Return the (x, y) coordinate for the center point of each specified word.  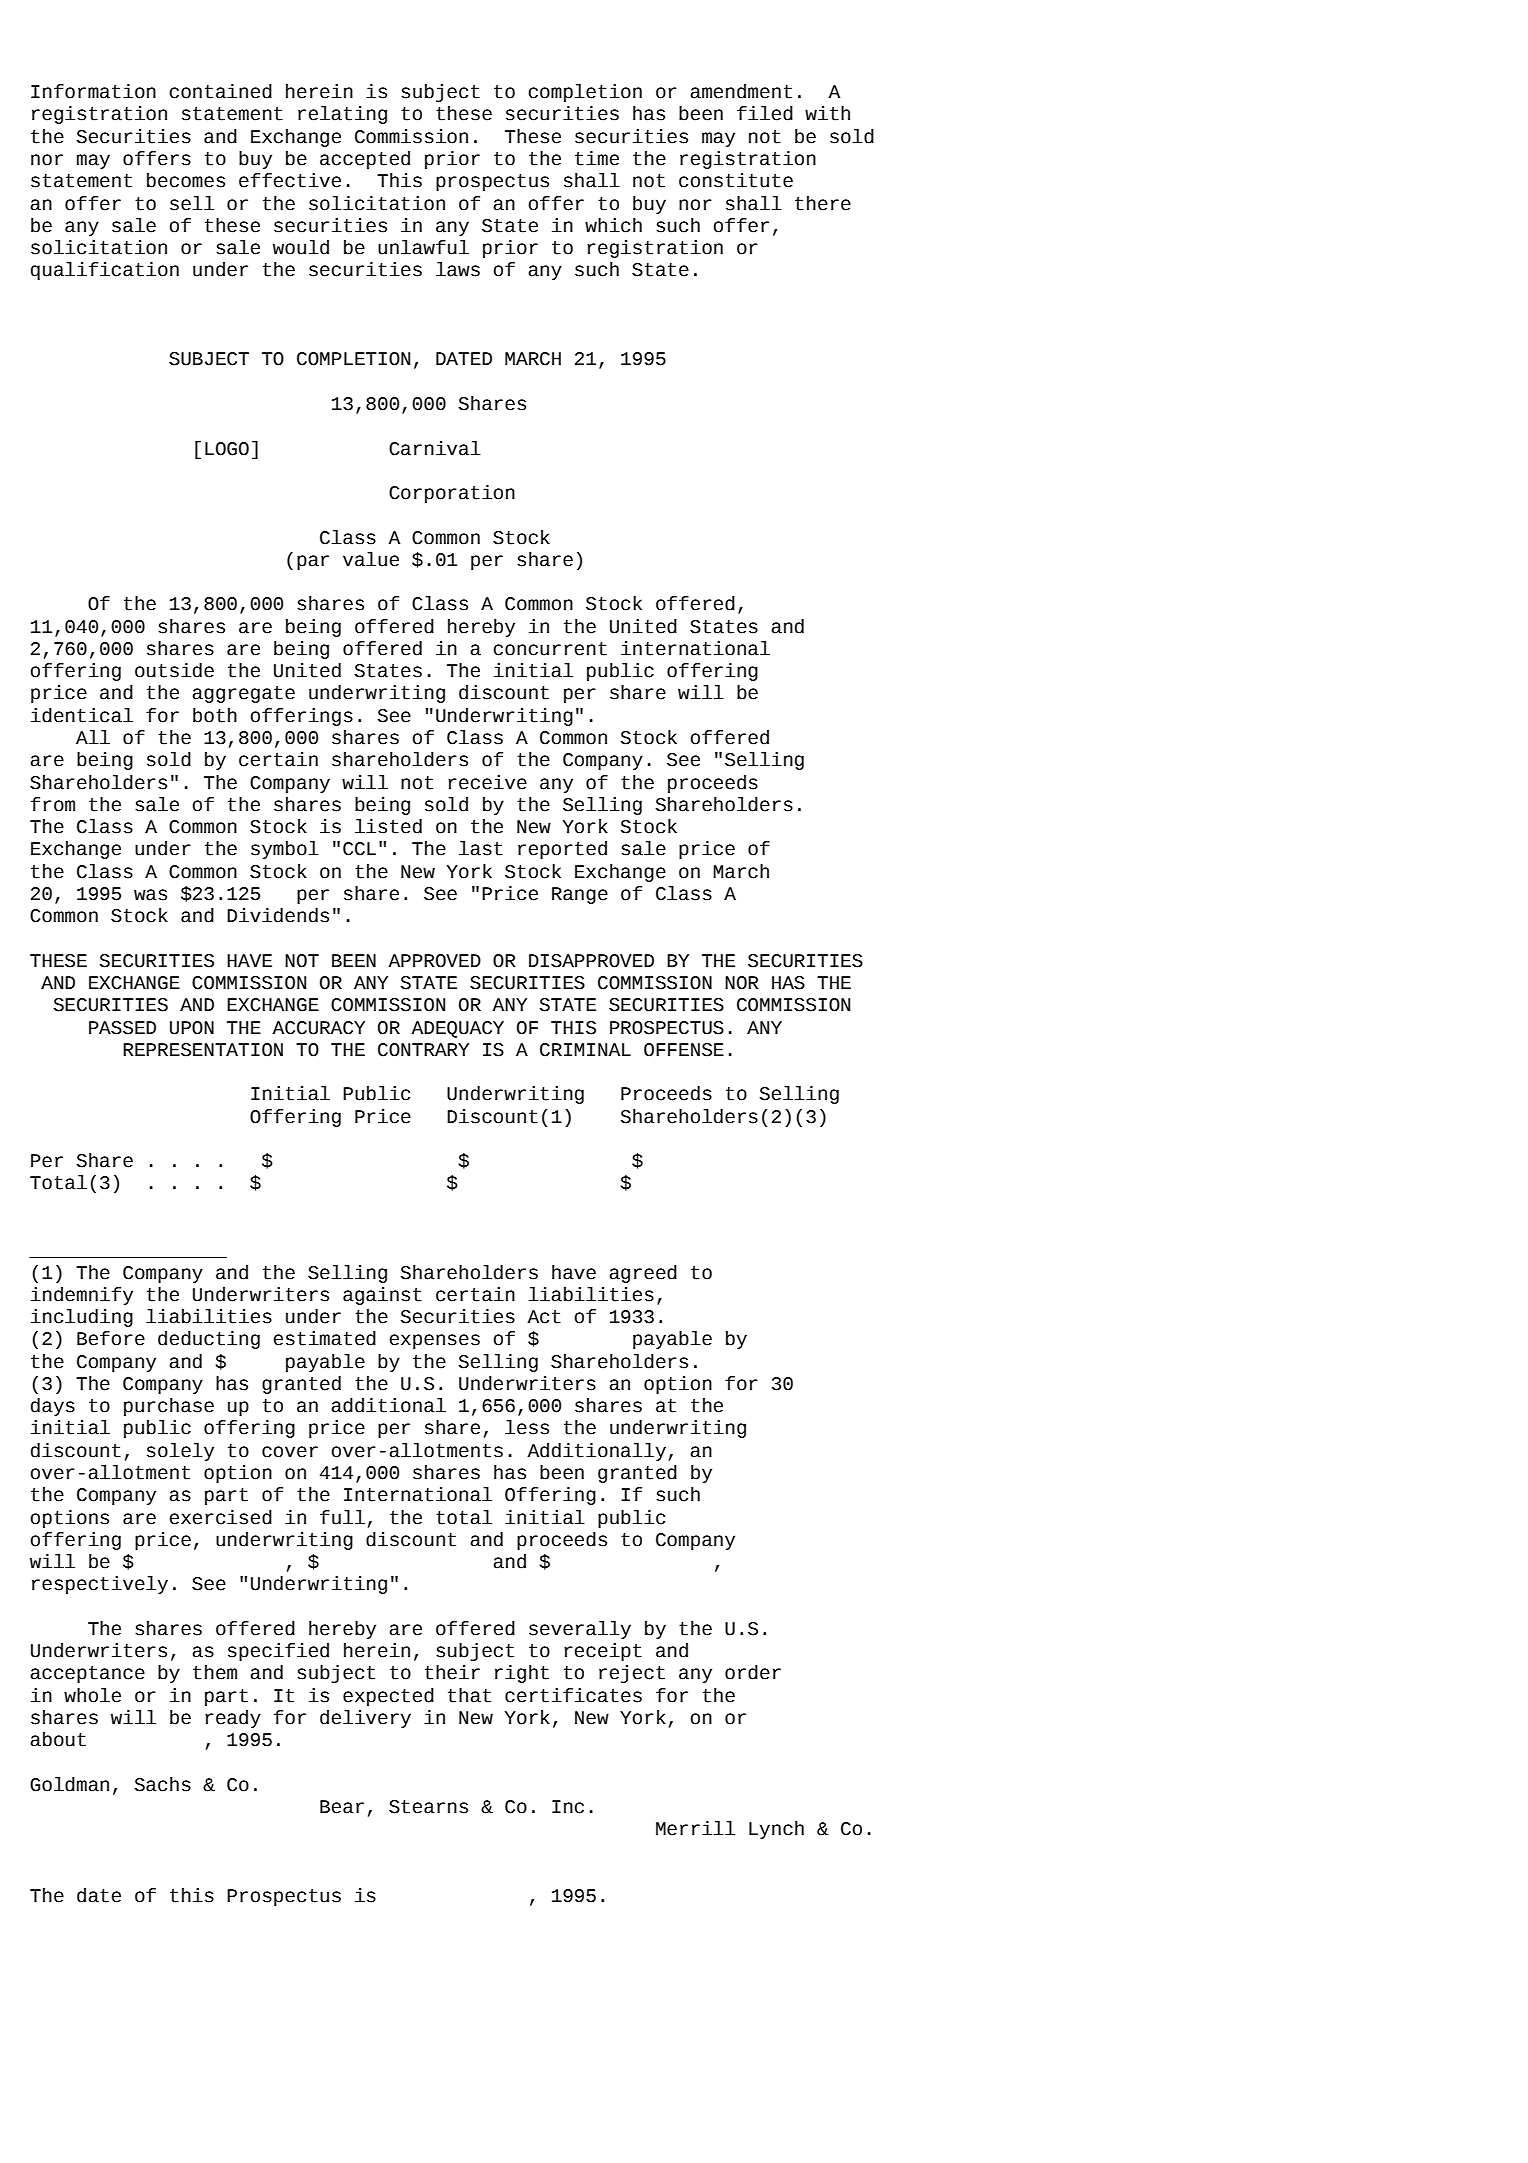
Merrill (695, 1828)
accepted (365, 160)
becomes (186, 180)
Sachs (162, 1784)
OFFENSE (684, 1050)
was (150, 895)
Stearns (428, 1807)
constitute (736, 180)
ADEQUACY (457, 1029)
